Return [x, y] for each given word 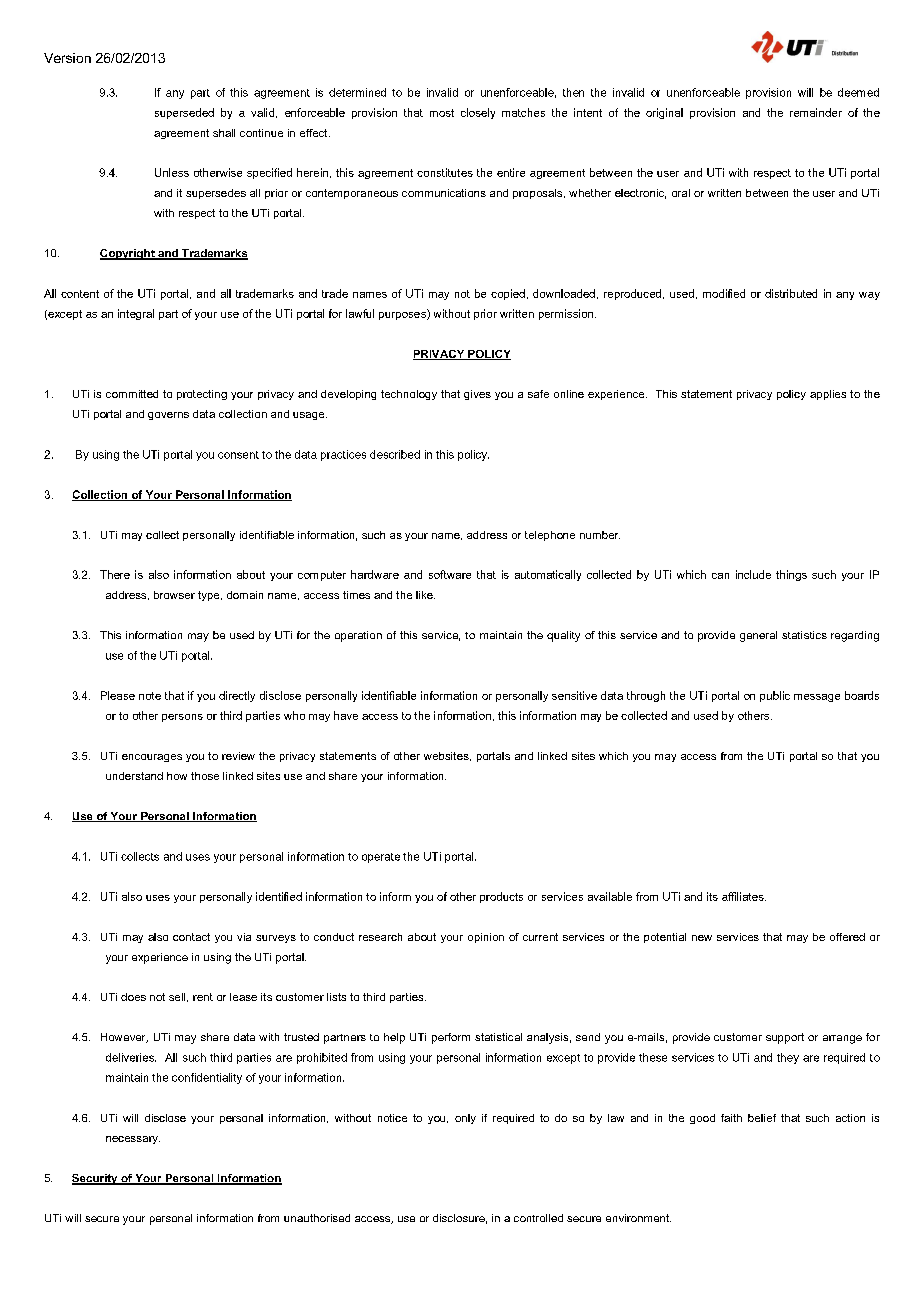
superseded [184, 113]
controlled [538, 1218]
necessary [133, 1140]
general [758, 636]
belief [762, 1118]
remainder [816, 112]
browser [174, 595]
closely [478, 113]
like [425, 595]
